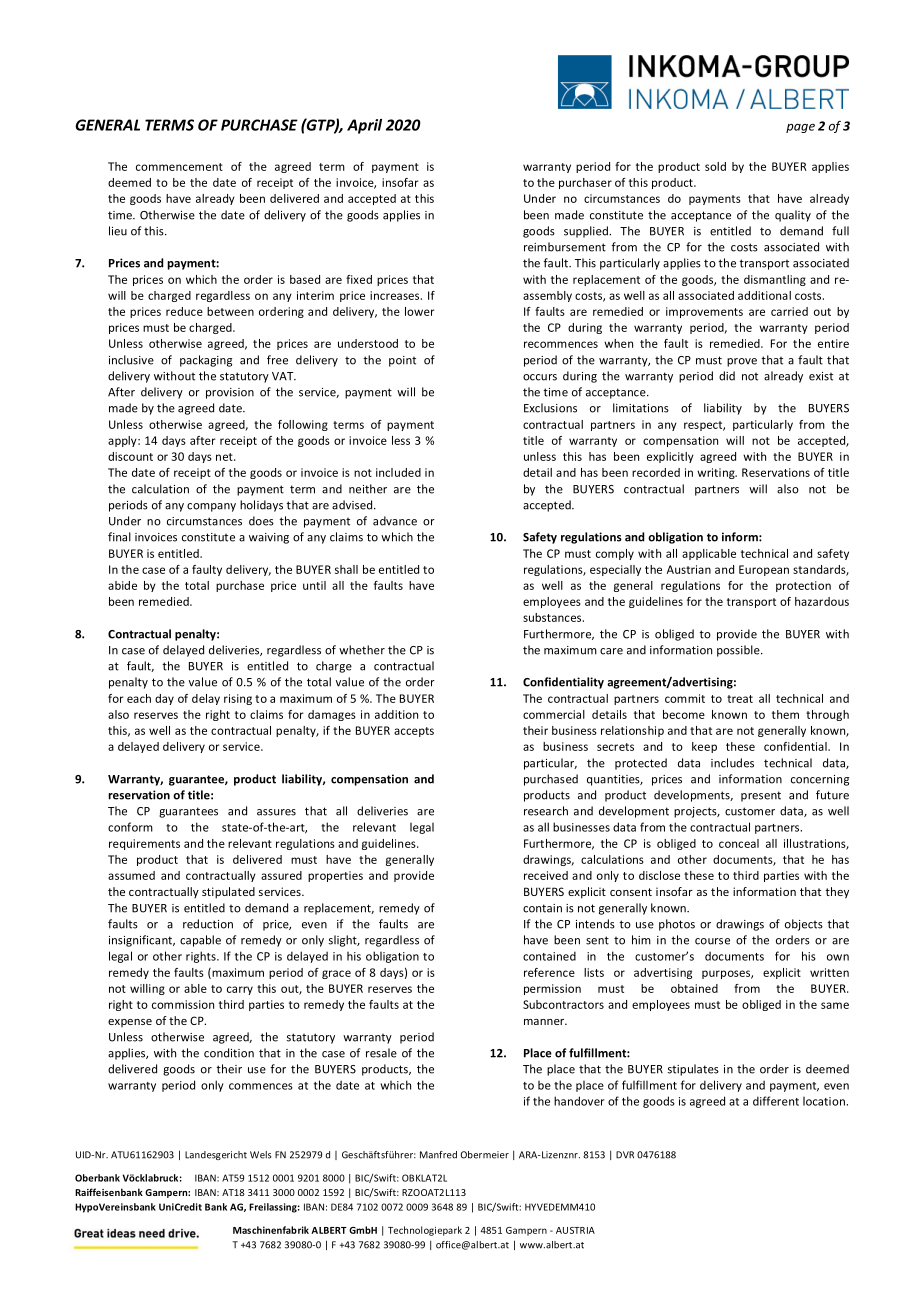 This page has height=1308, width=924. What do you see at coordinates (540, 377) in the page?
I see `occurs` at bounding box center [540, 377].
